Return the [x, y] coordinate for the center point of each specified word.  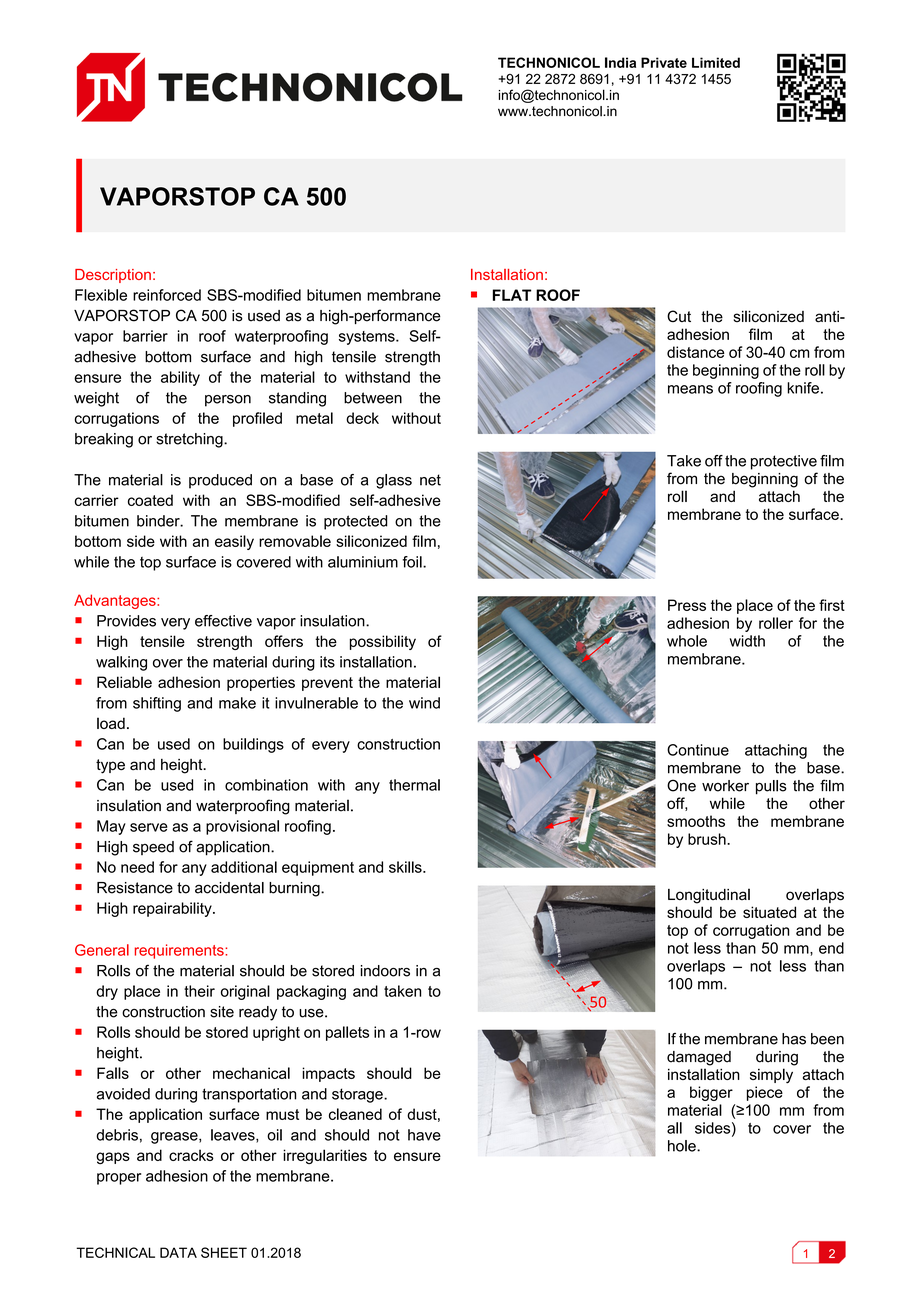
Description [113, 276]
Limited [716, 62]
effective [223, 621]
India [620, 62]
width [747, 641]
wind [424, 703]
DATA [178, 1252]
